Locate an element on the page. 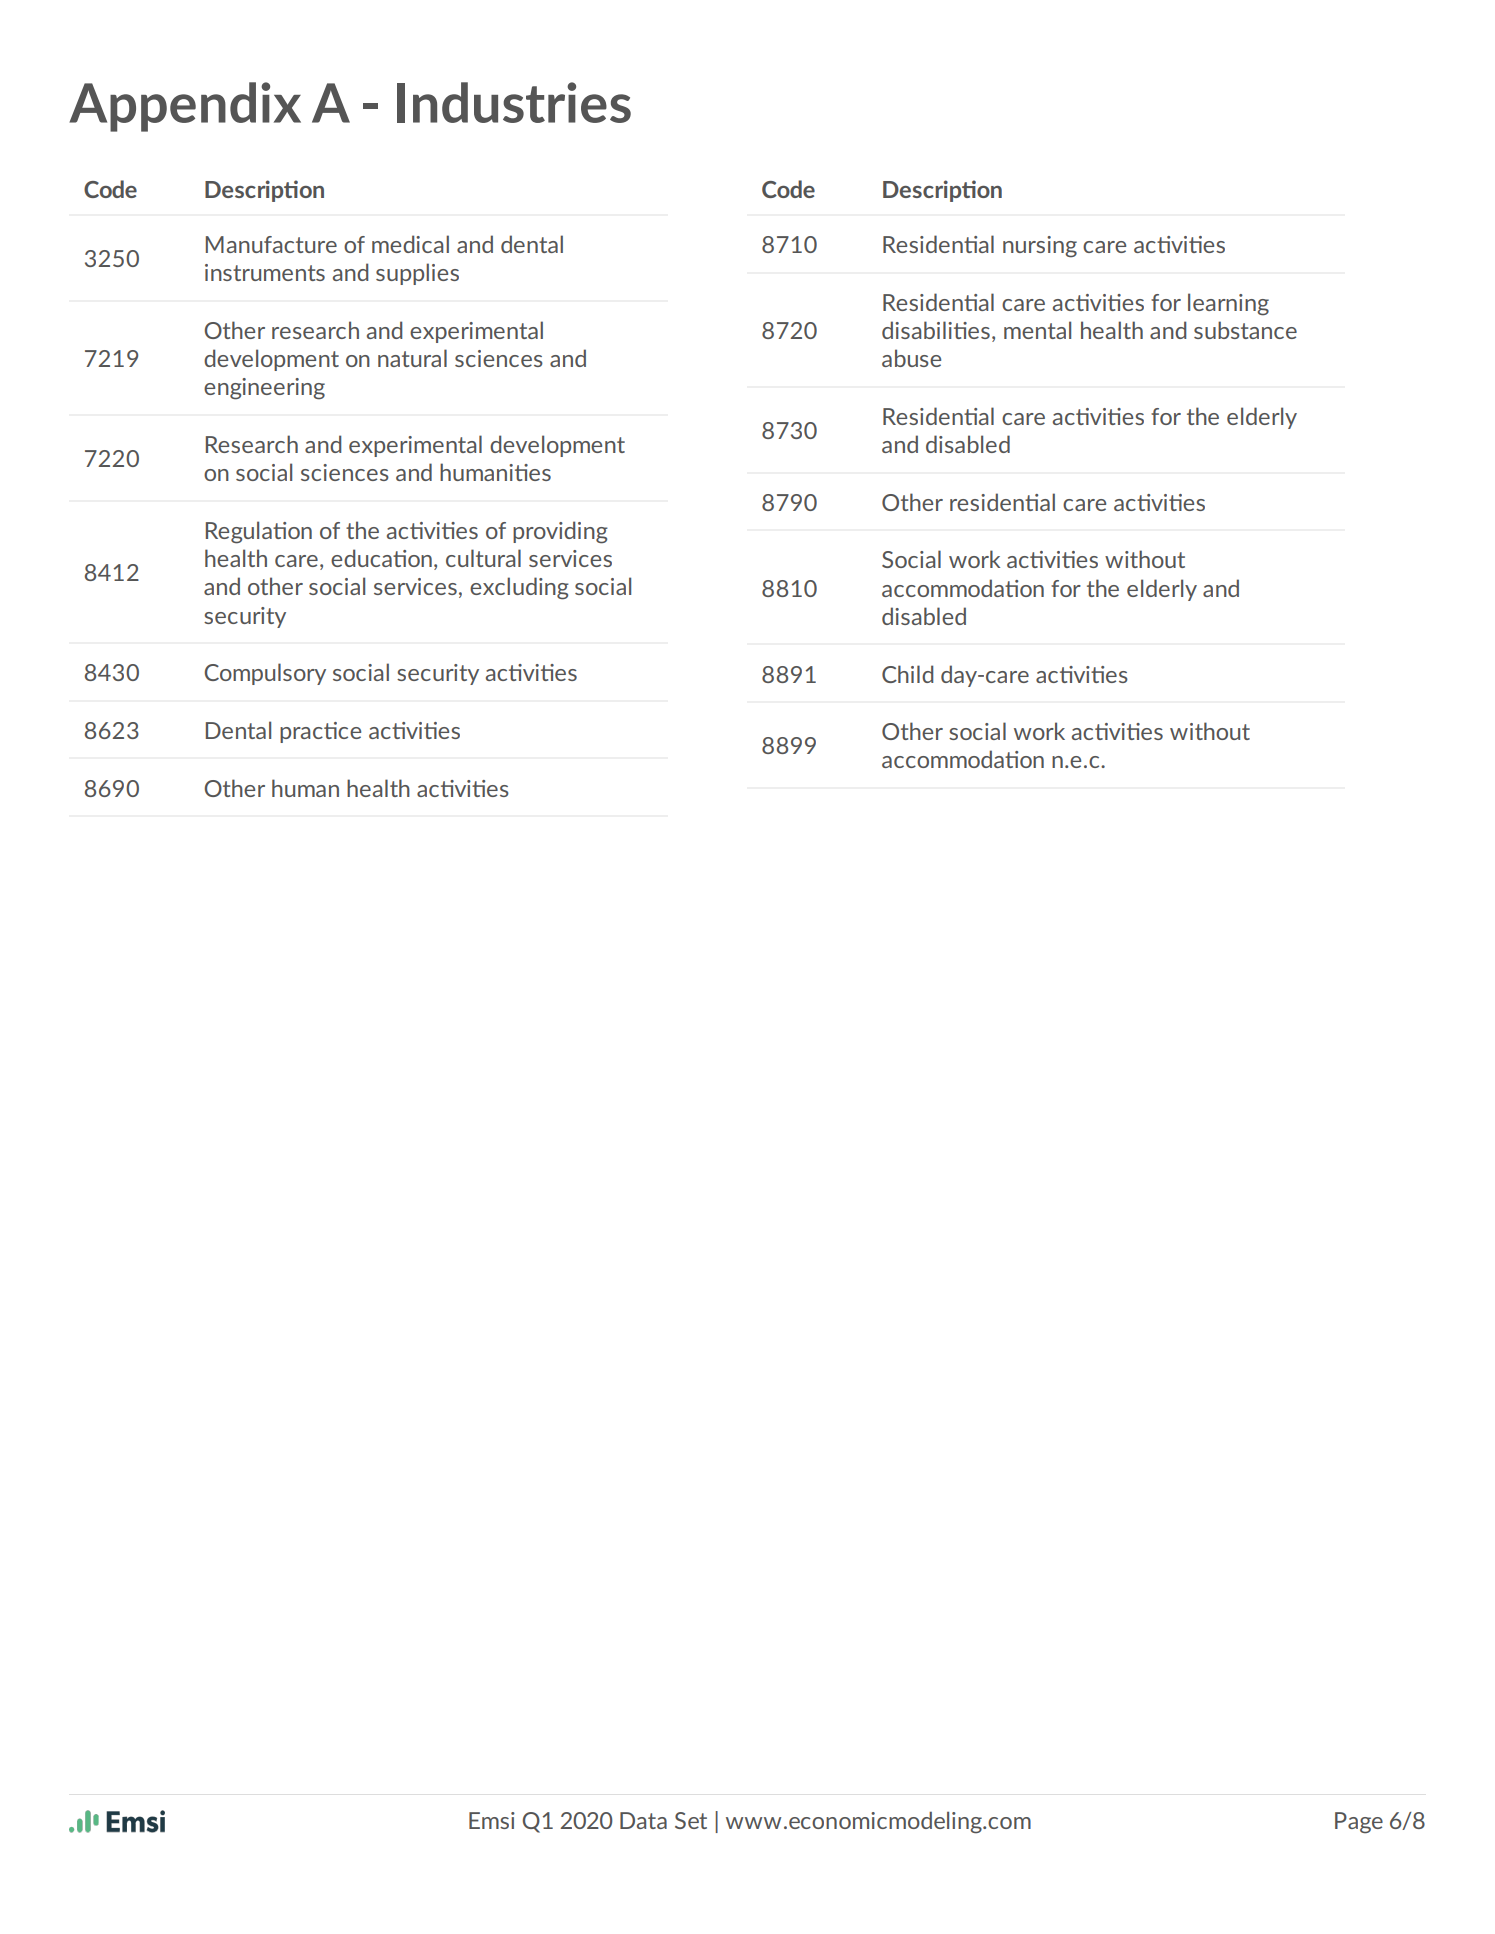  substance is located at coordinates (1245, 330).
